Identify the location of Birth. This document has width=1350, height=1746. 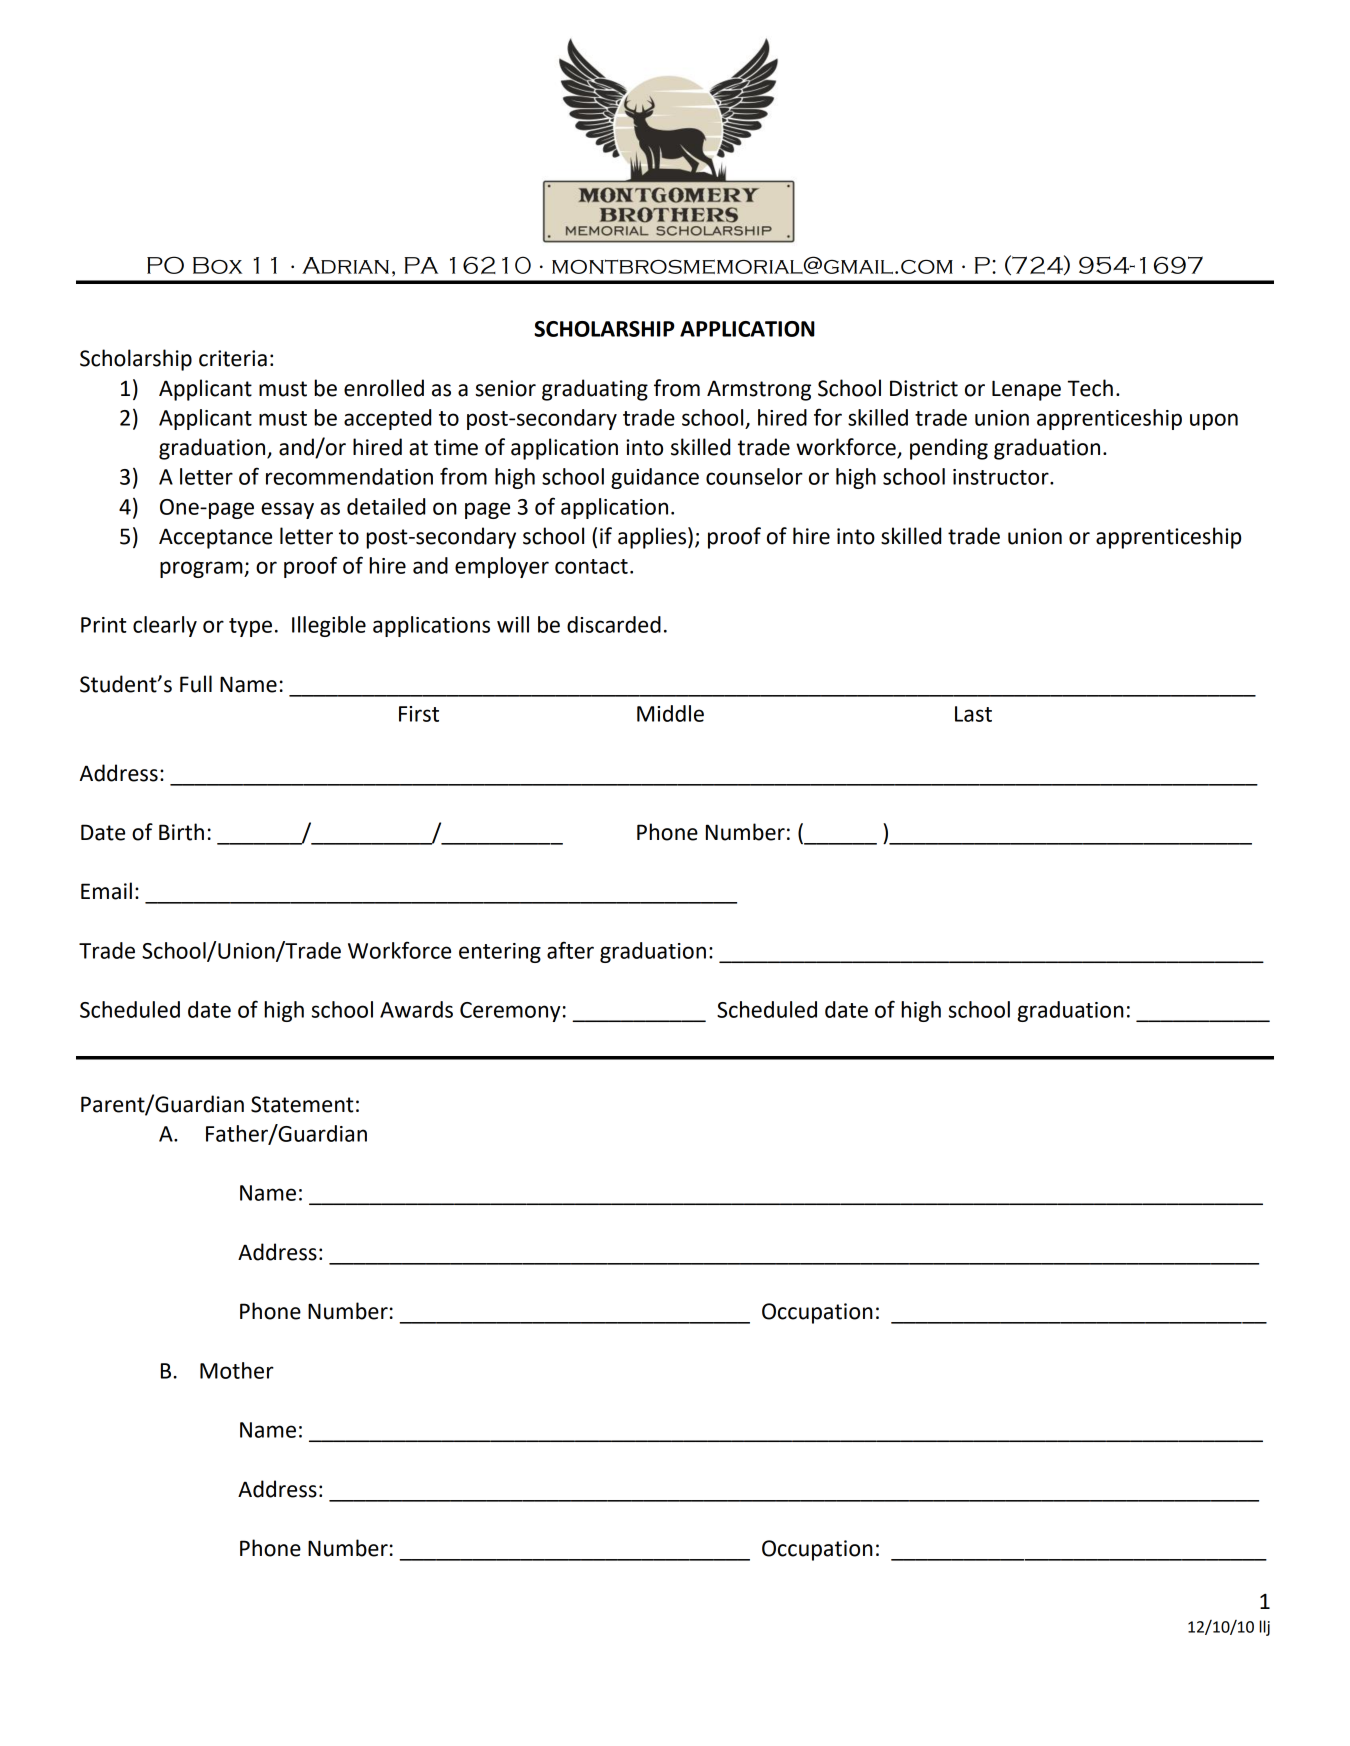
(181, 832).
